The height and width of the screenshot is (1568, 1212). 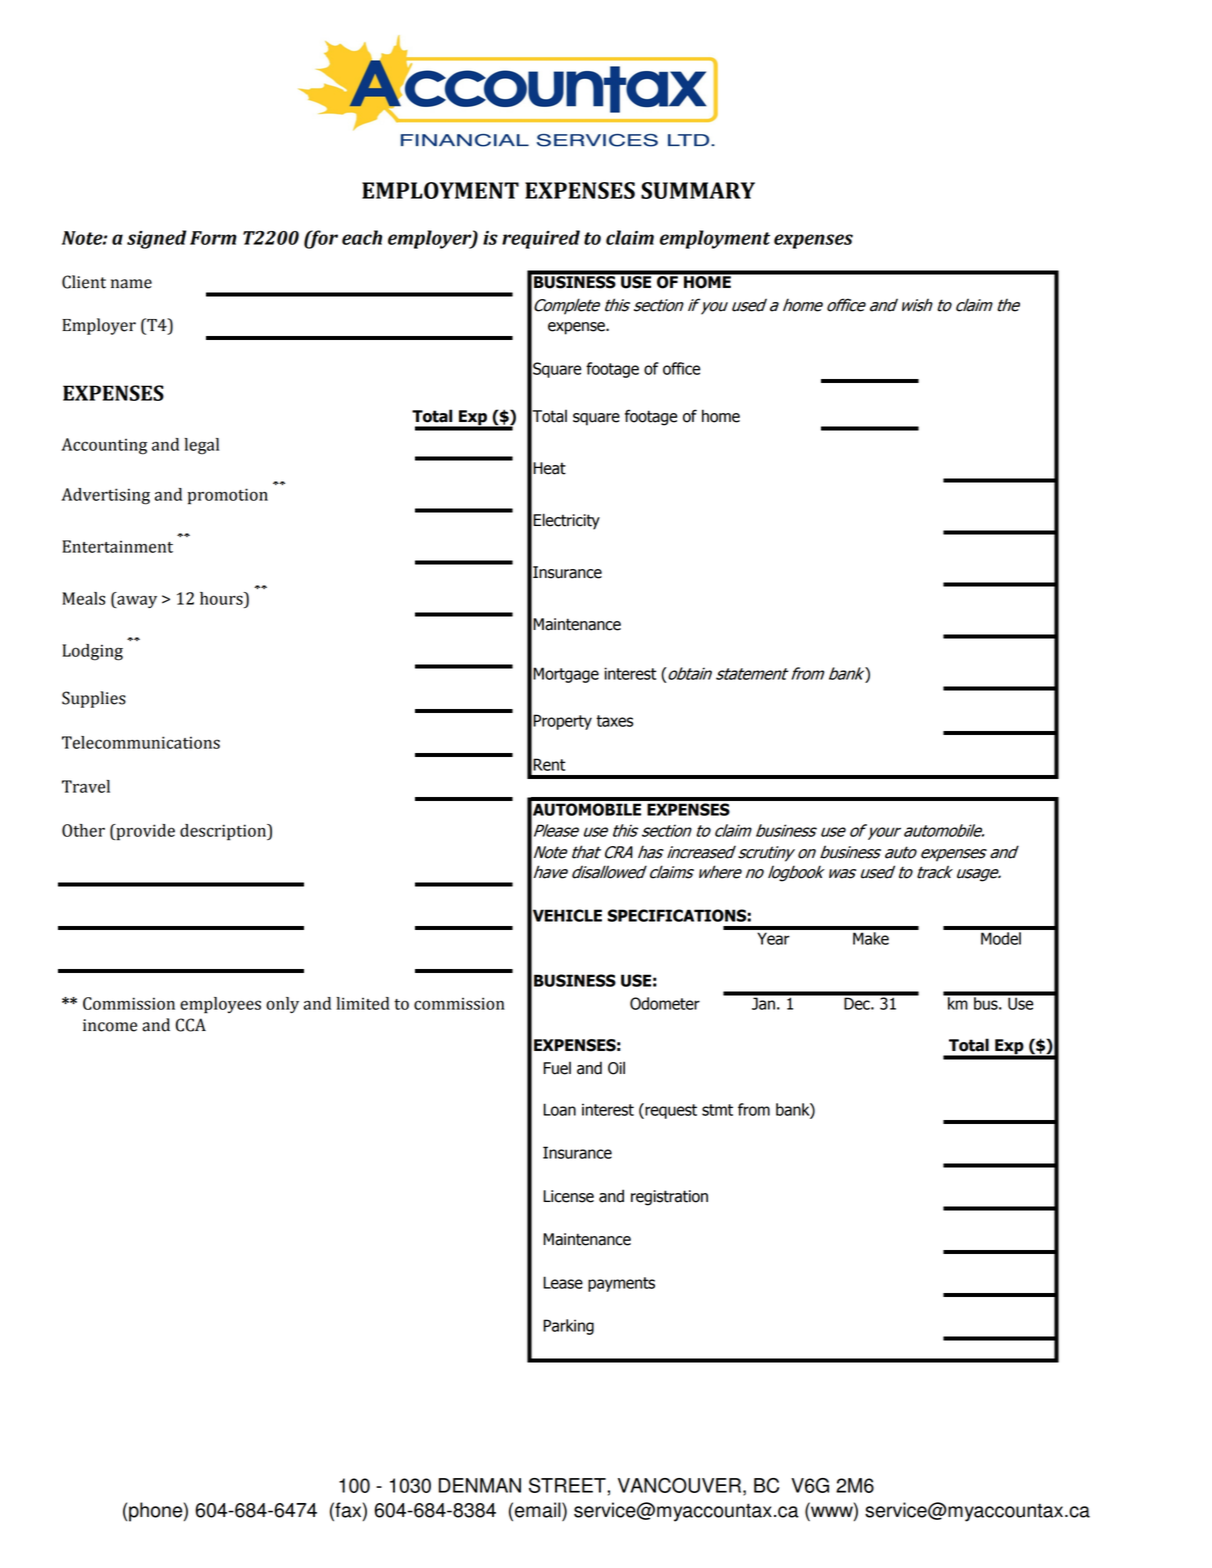 What do you see at coordinates (549, 764) in the screenshot?
I see `Rent` at bounding box center [549, 764].
